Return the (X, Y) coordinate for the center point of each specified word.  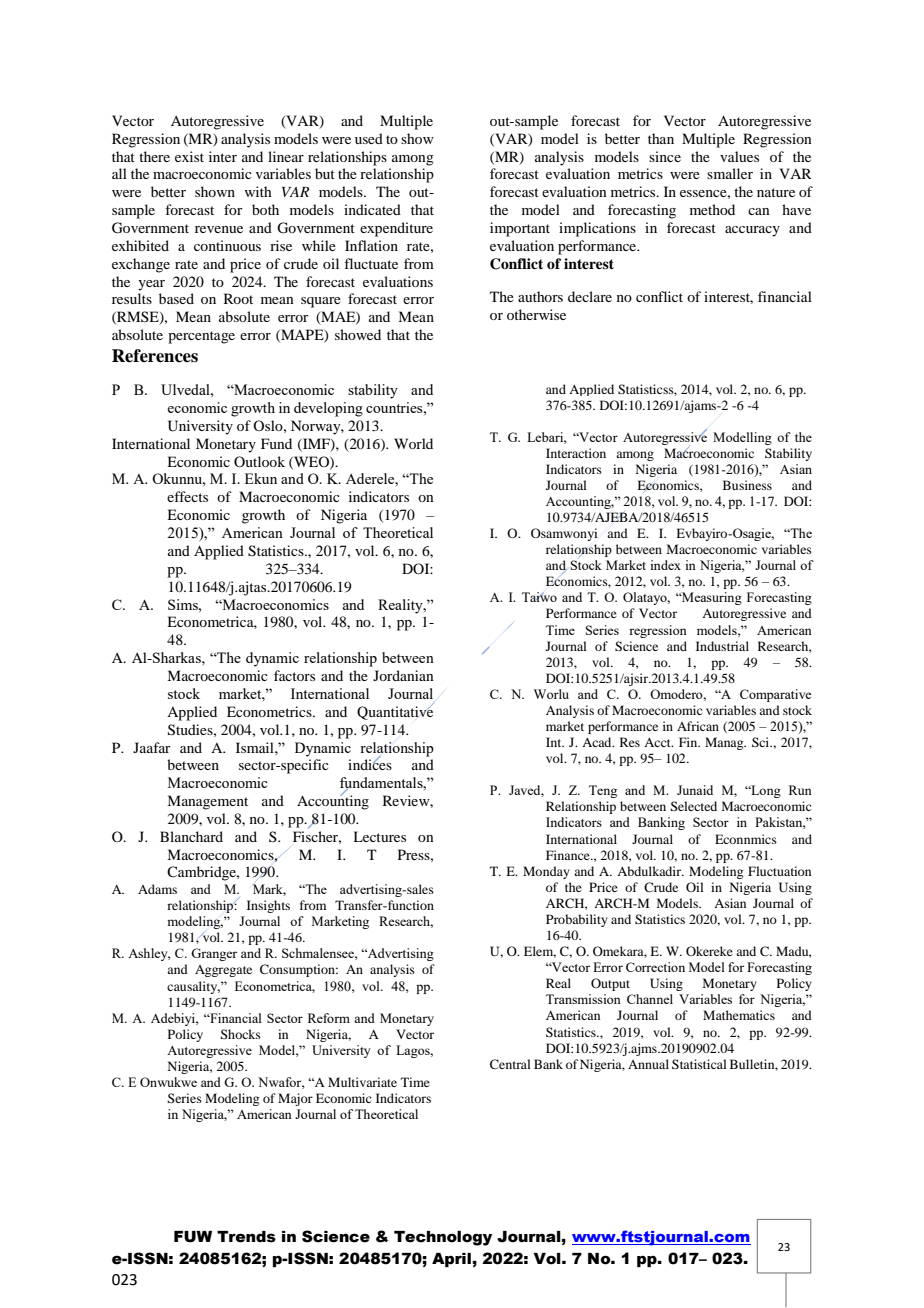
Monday (546, 872)
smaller (730, 173)
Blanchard (191, 836)
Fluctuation (779, 871)
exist (189, 156)
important (520, 229)
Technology (443, 1238)
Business (747, 485)
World (413, 443)
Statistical (699, 1064)
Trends (246, 1237)
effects (187, 496)
